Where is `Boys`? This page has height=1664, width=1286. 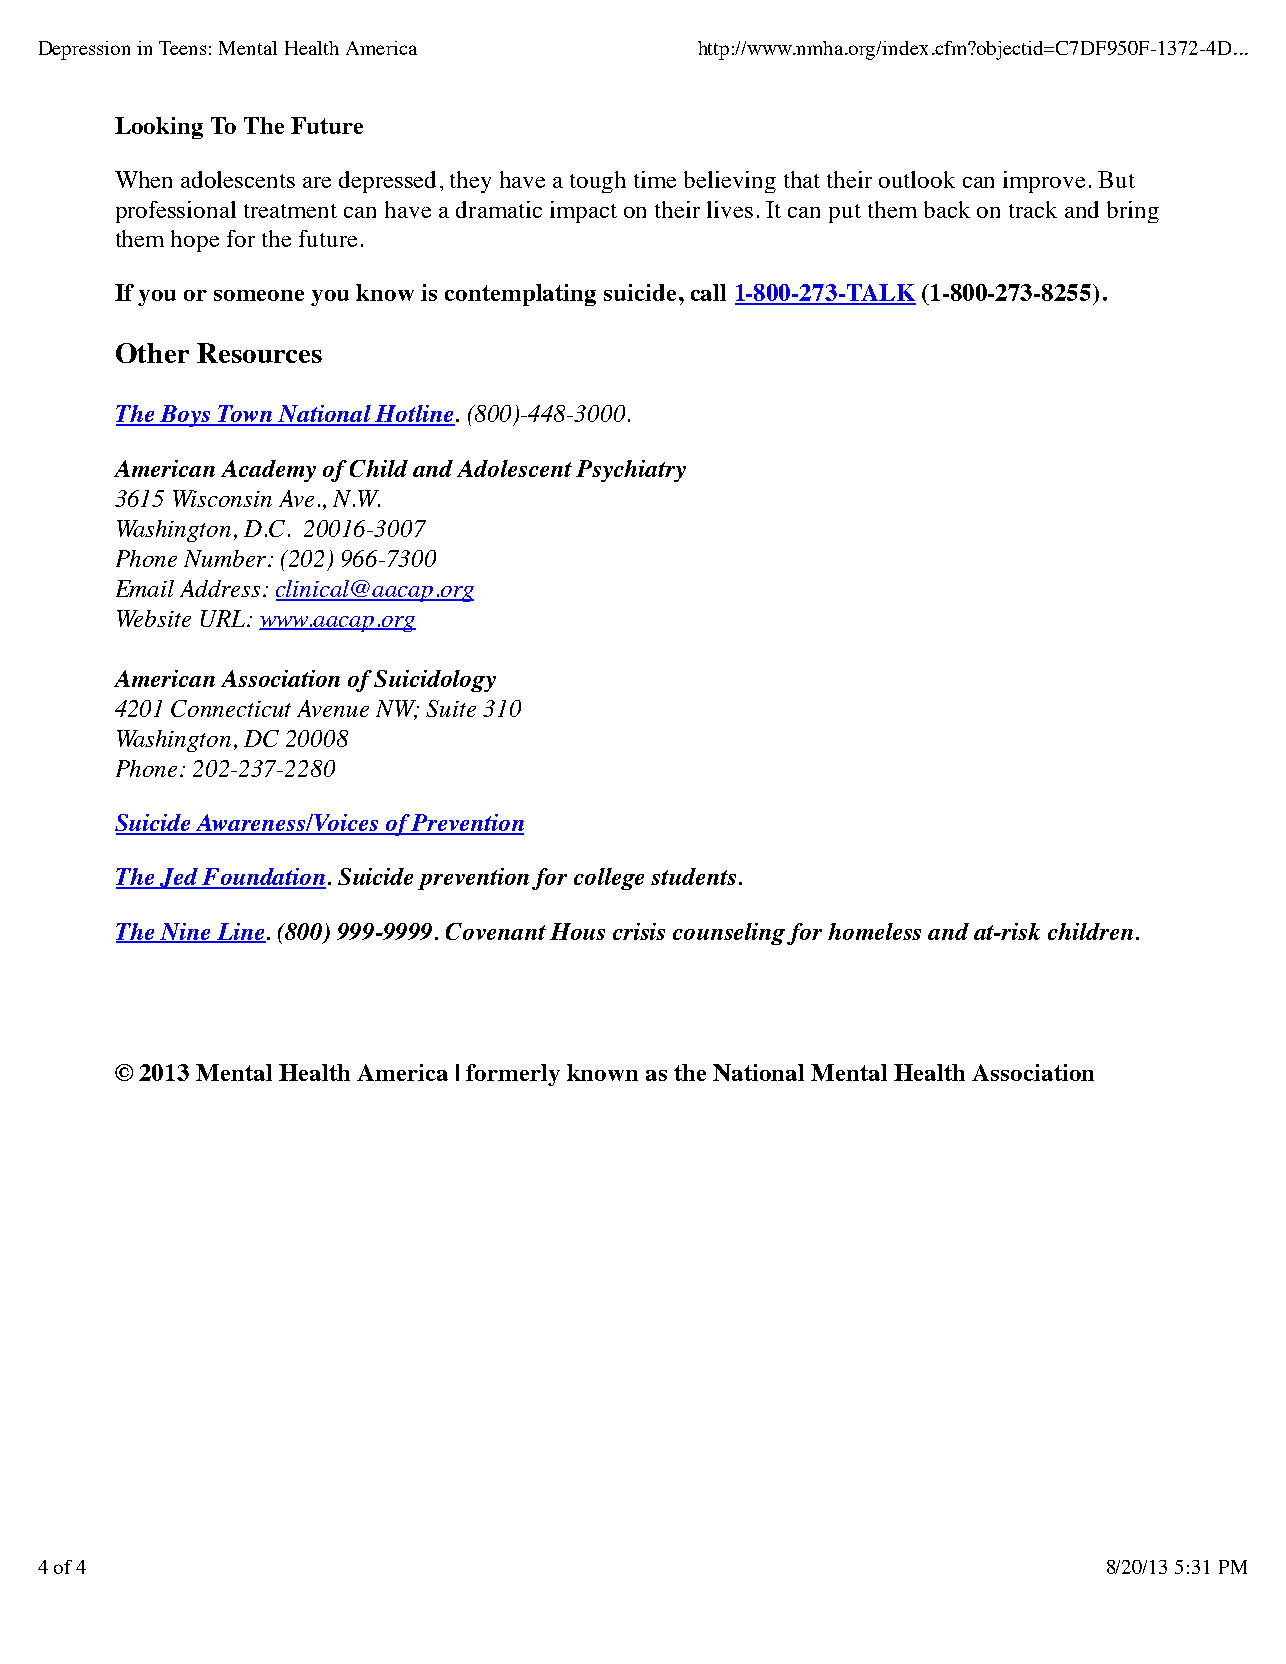 Boys is located at coordinates (186, 416).
